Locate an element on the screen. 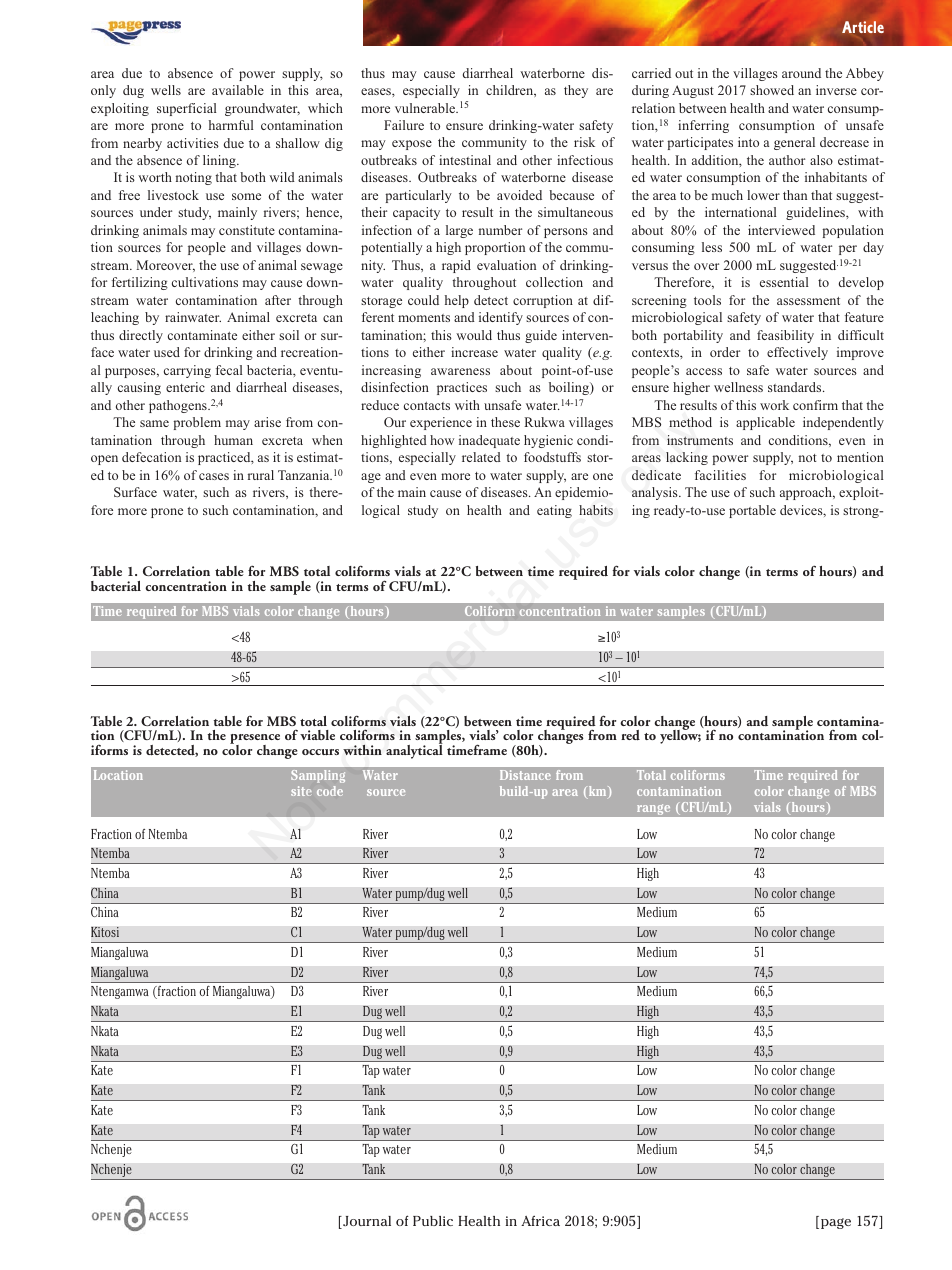 This screenshot has width=952, height=1270. analytical is located at coordinates (414, 751).
